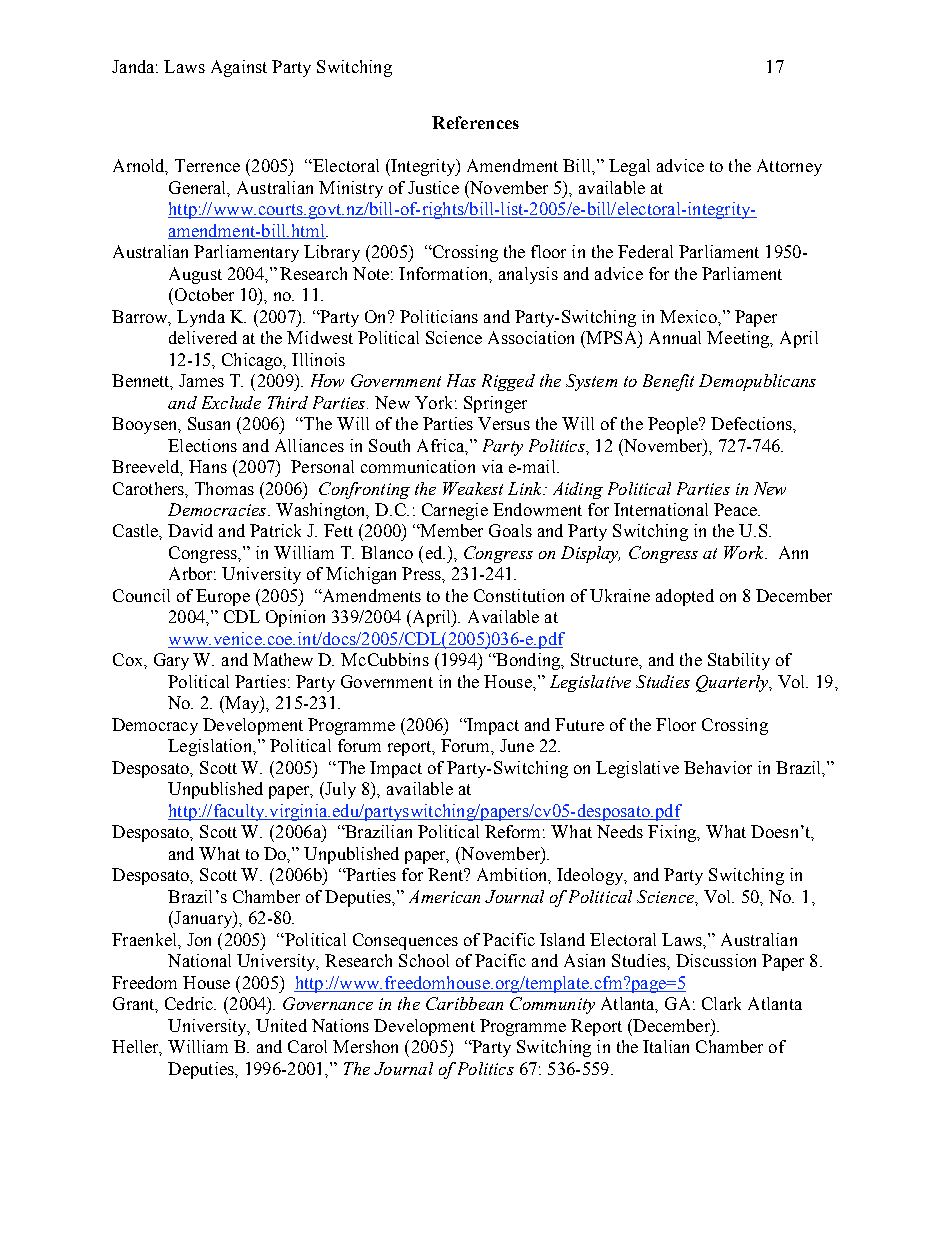 The width and height of the screenshot is (952, 1233). What do you see at coordinates (239, 68) in the screenshot?
I see `Against` at bounding box center [239, 68].
